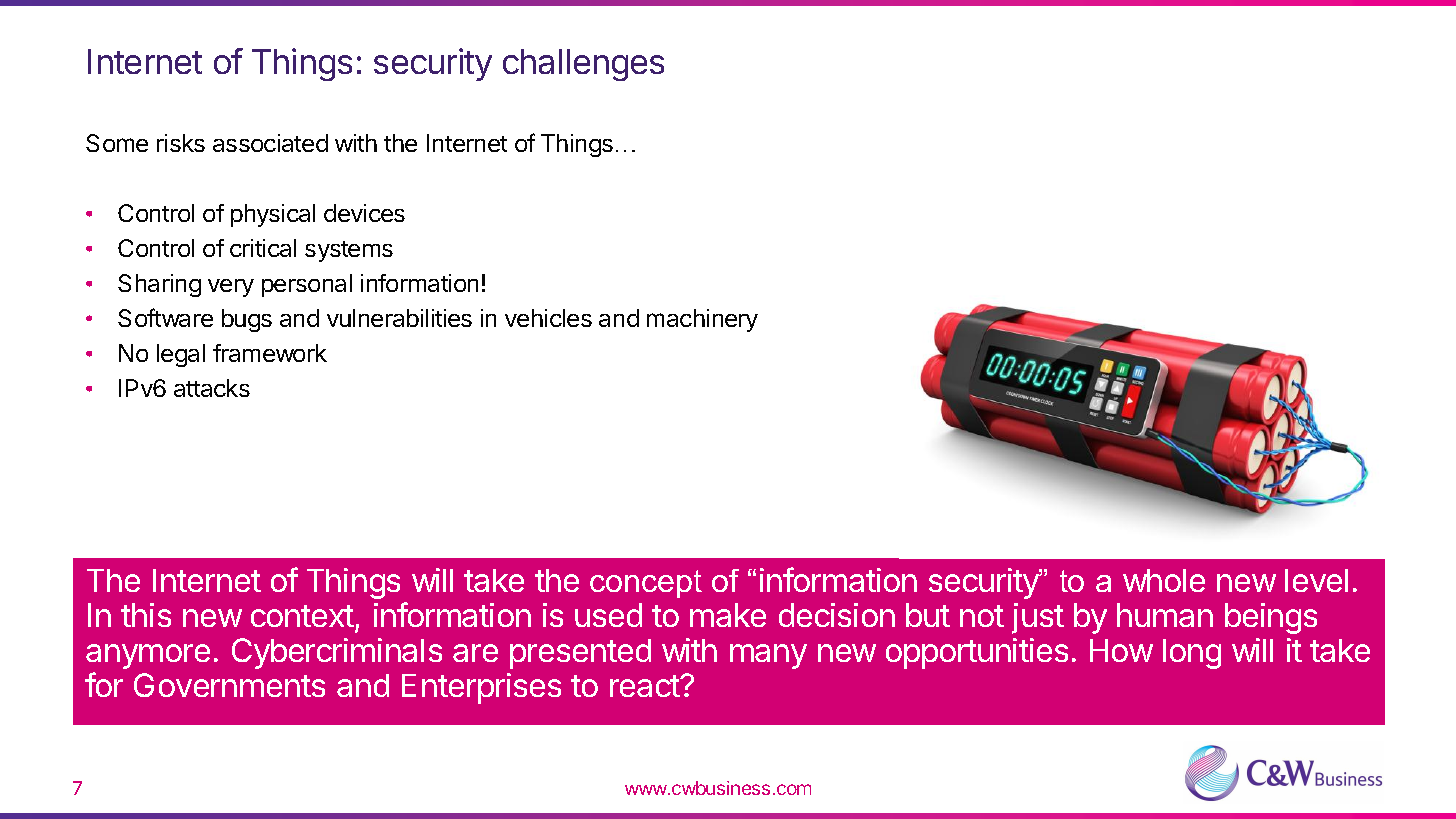 Image resolution: width=1456 pixels, height=819 pixels. Describe the element at coordinates (212, 388) in the screenshot. I see `attacks` at that location.
